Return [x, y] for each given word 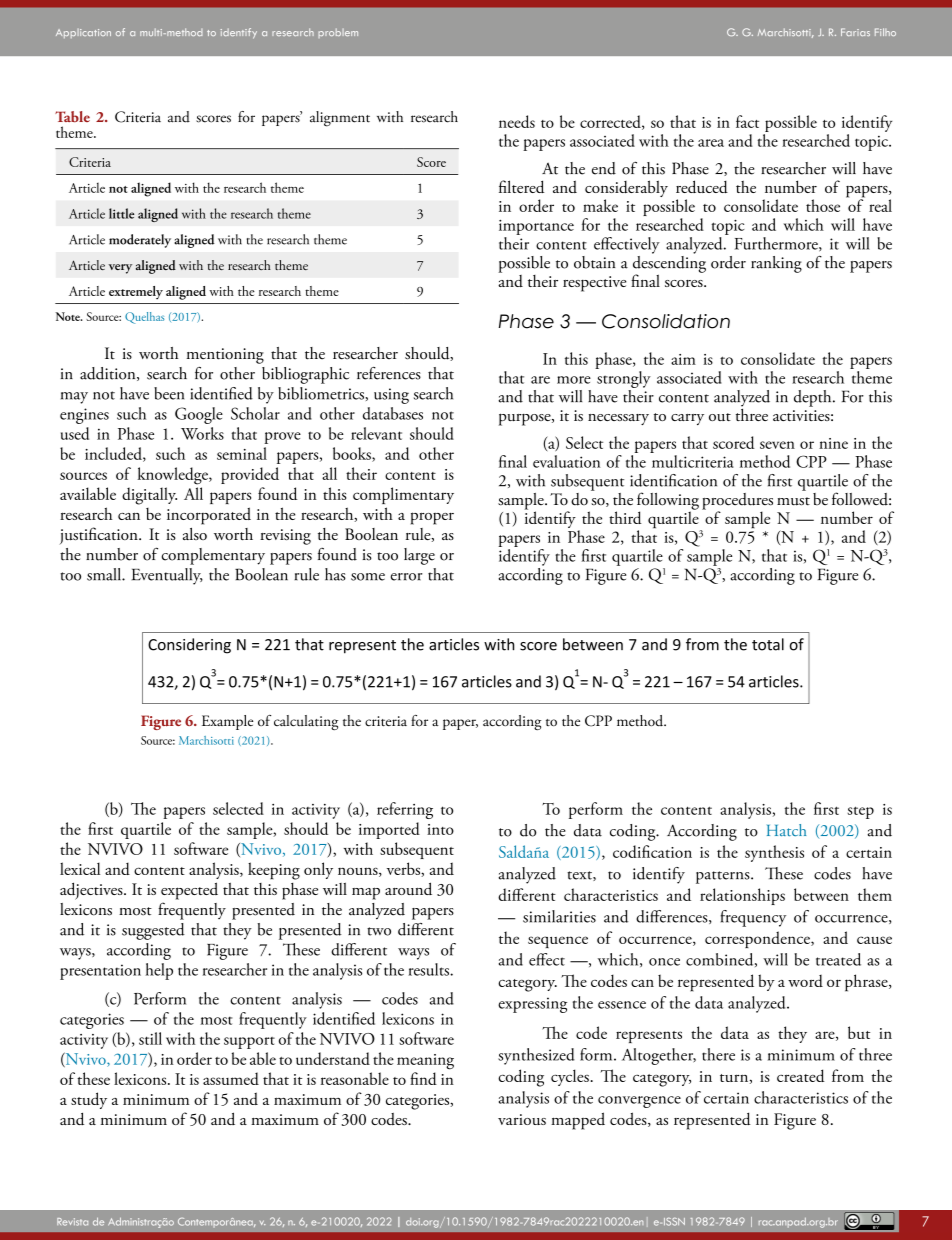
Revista [72, 1222]
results [429, 969]
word [805, 981]
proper [432, 518]
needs [517, 121]
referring [405, 810]
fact [747, 121]
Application [83, 33]
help [159, 971]
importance [536, 227]
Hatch [786, 830]
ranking [776, 264]
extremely [136, 293]
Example [227, 722]
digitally [149, 496]
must [793, 501]
